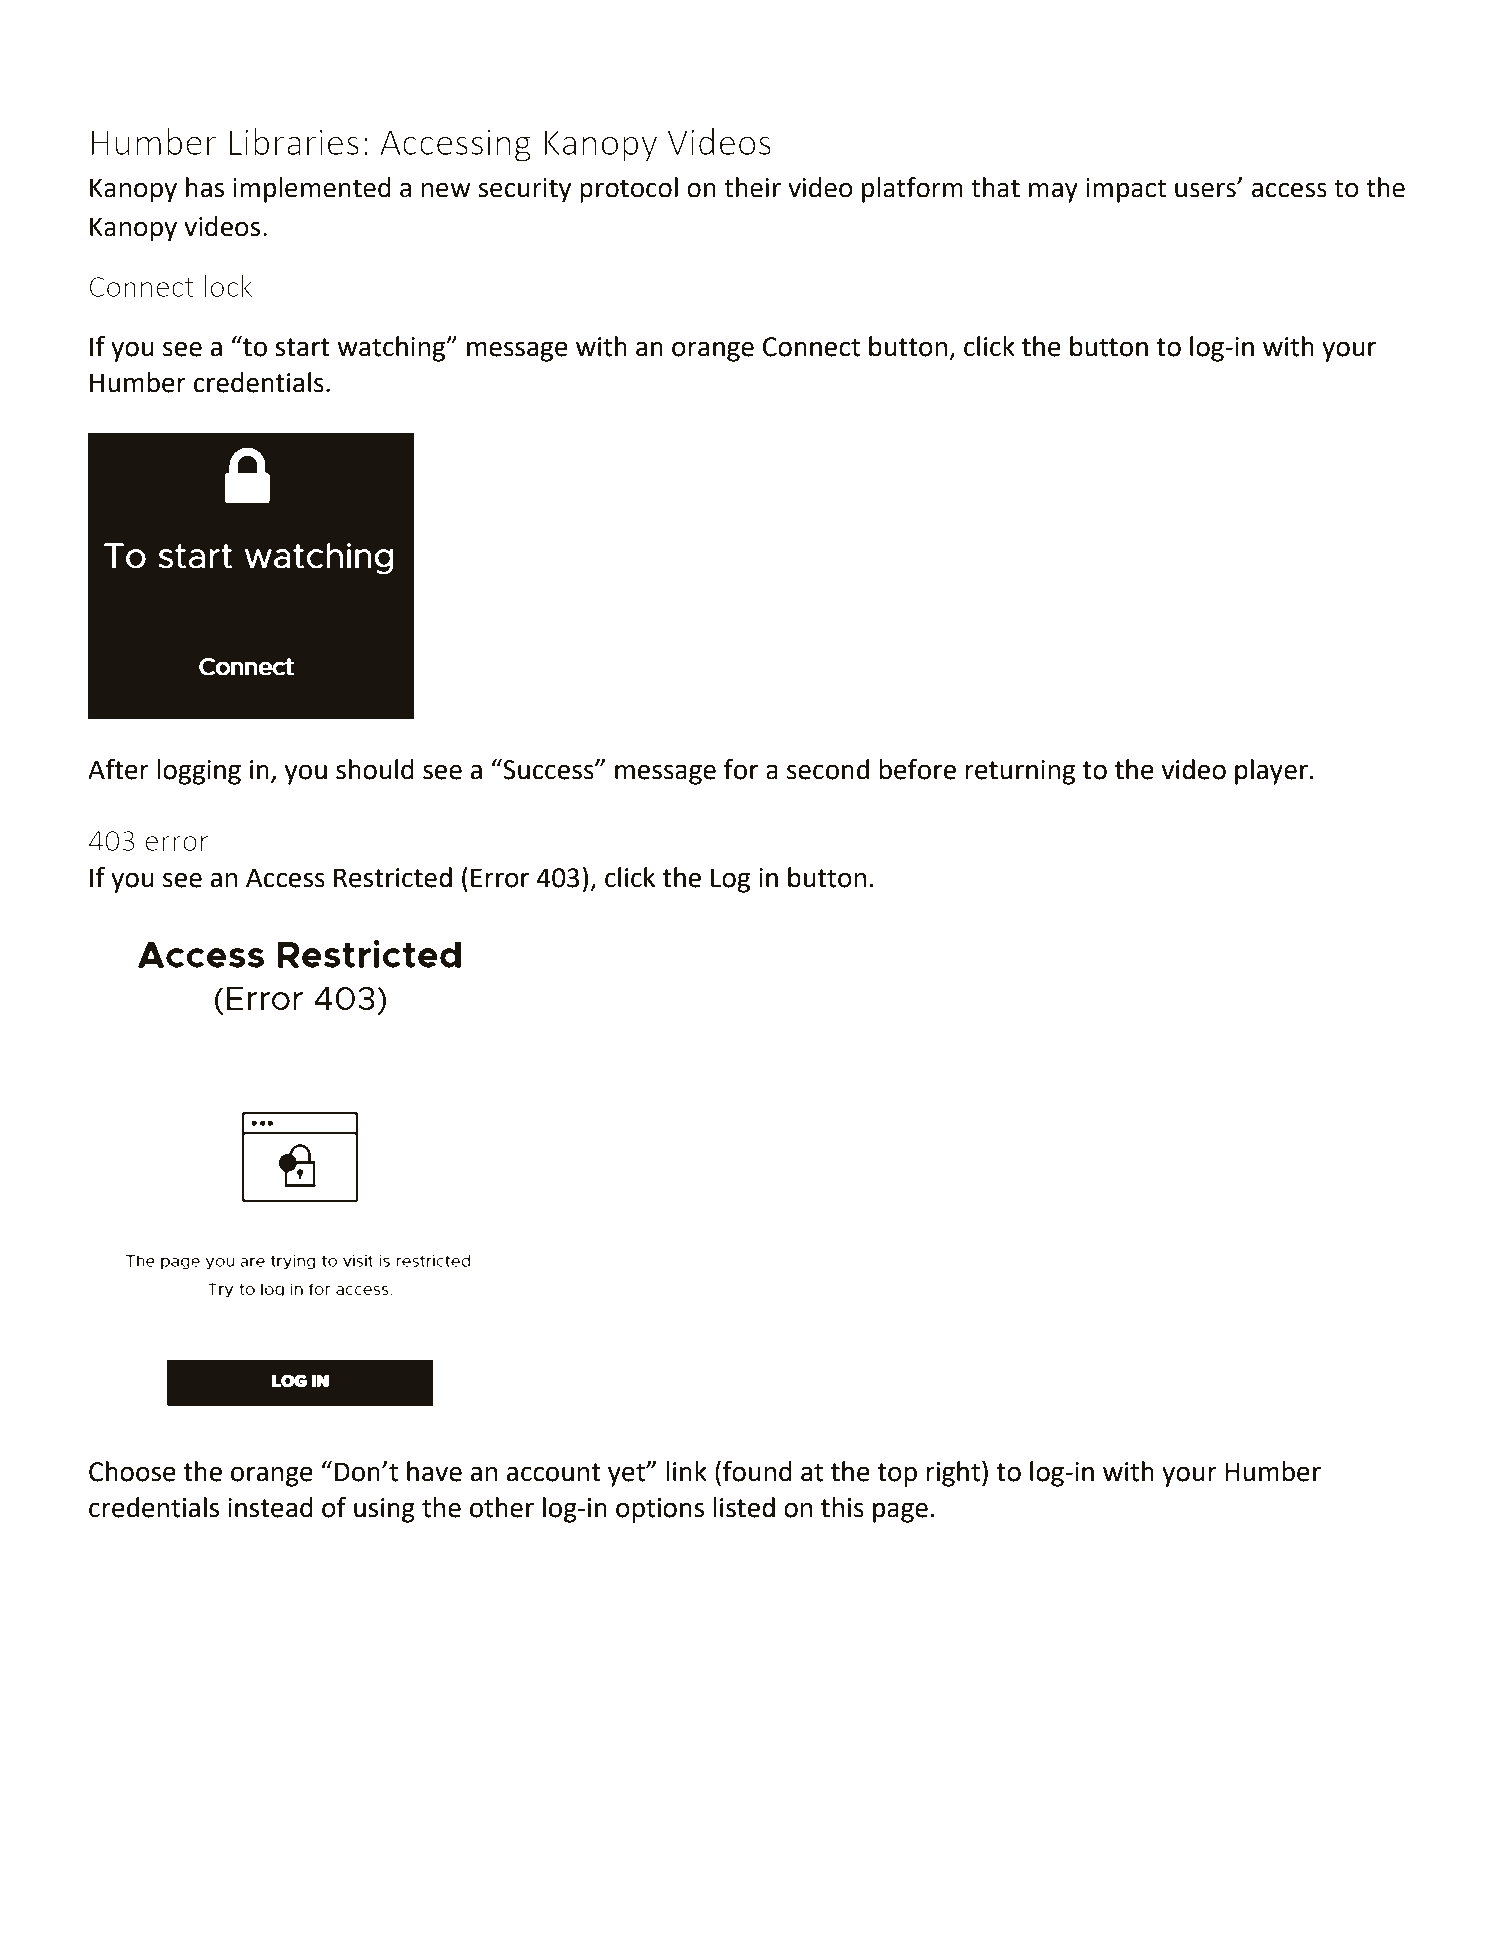 This screenshot has height=1943, width=1501. What do you see at coordinates (1271, 772) in the screenshot?
I see `player` at bounding box center [1271, 772].
